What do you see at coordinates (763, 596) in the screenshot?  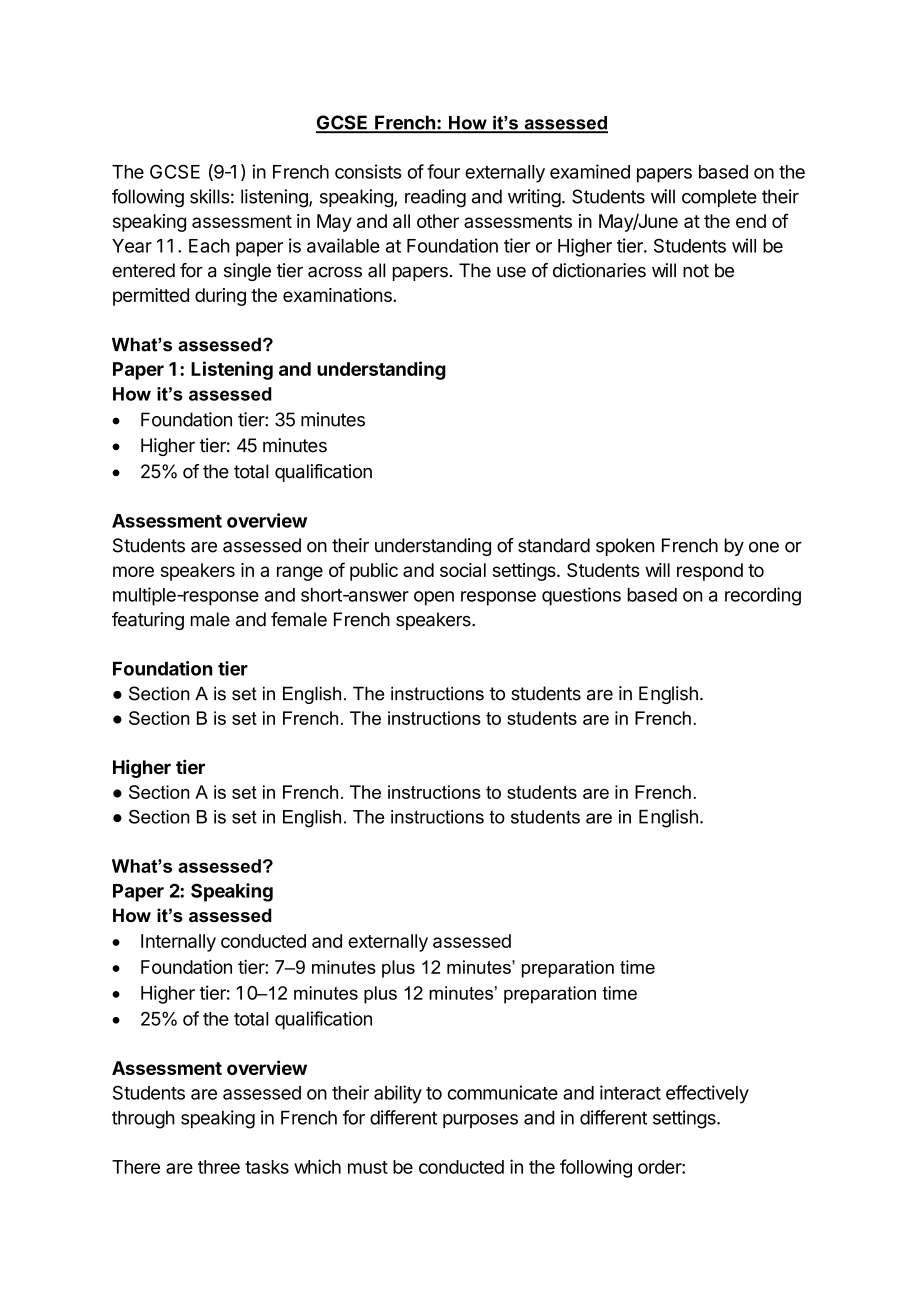 I see `recording` at bounding box center [763, 596].
